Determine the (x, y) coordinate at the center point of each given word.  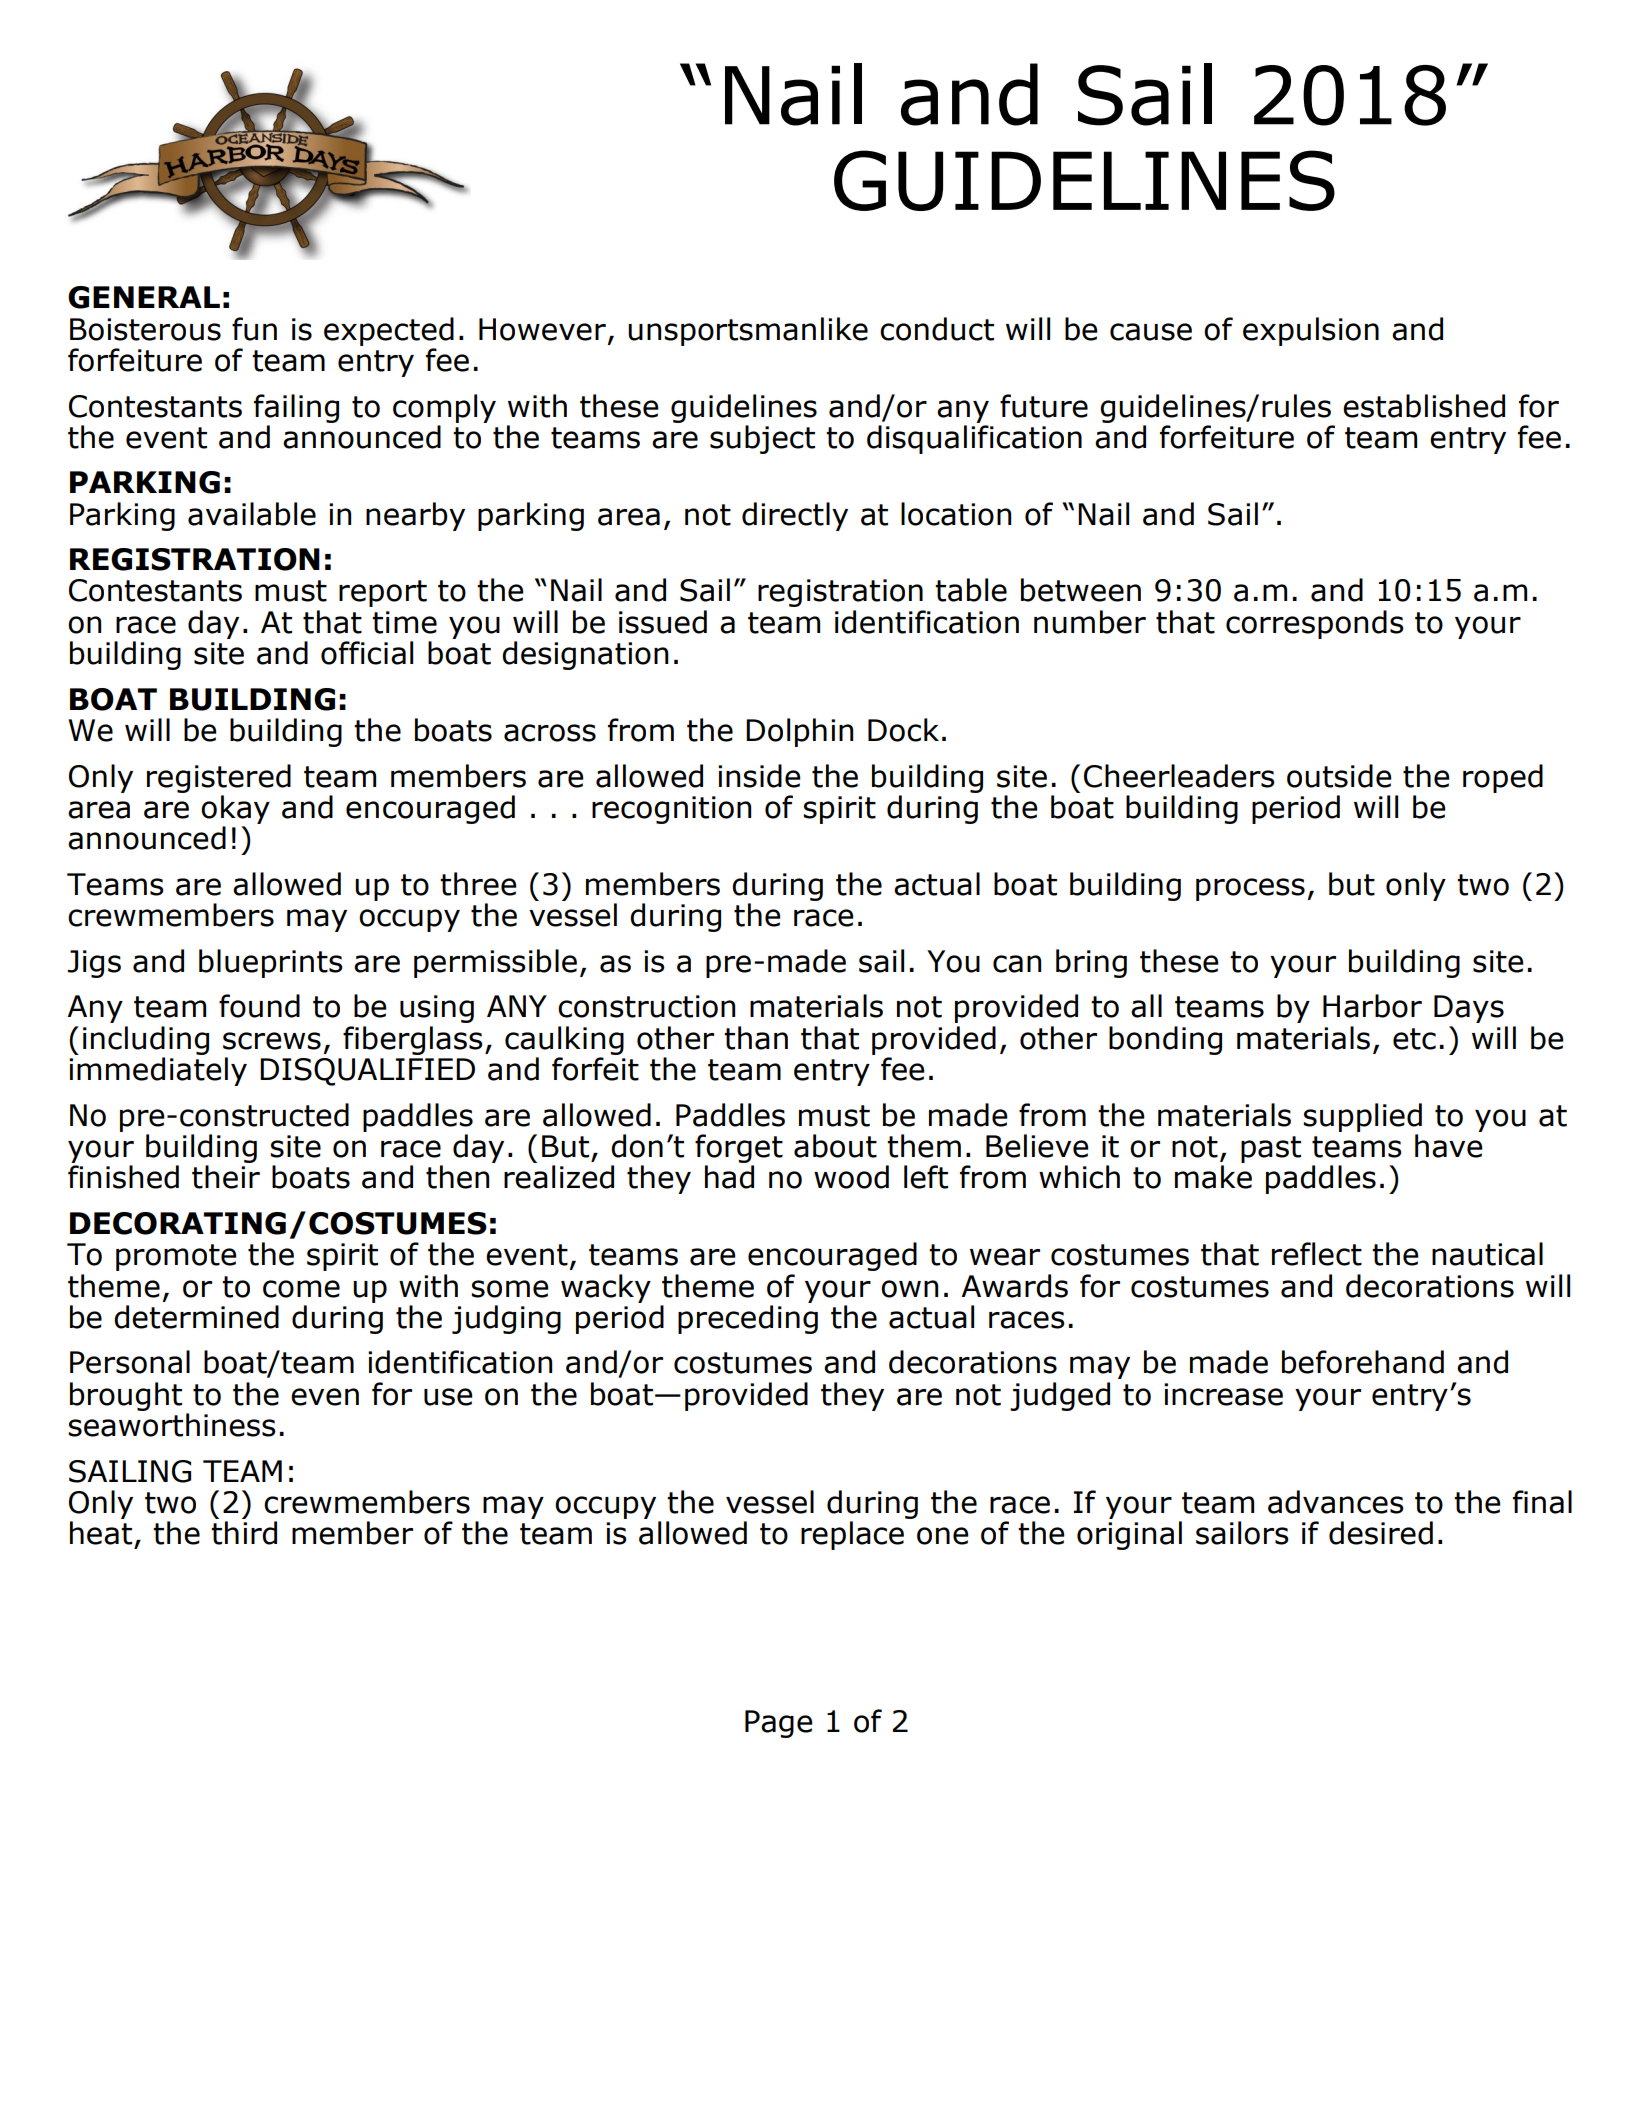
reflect (1317, 1254)
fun (254, 329)
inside (759, 776)
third (244, 1533)
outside (1339, 776)
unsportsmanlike (748, 331)
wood (851, 1177)
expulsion (1311, 331)
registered (219, 778)
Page (779, 1724)
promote (176, 1257)
